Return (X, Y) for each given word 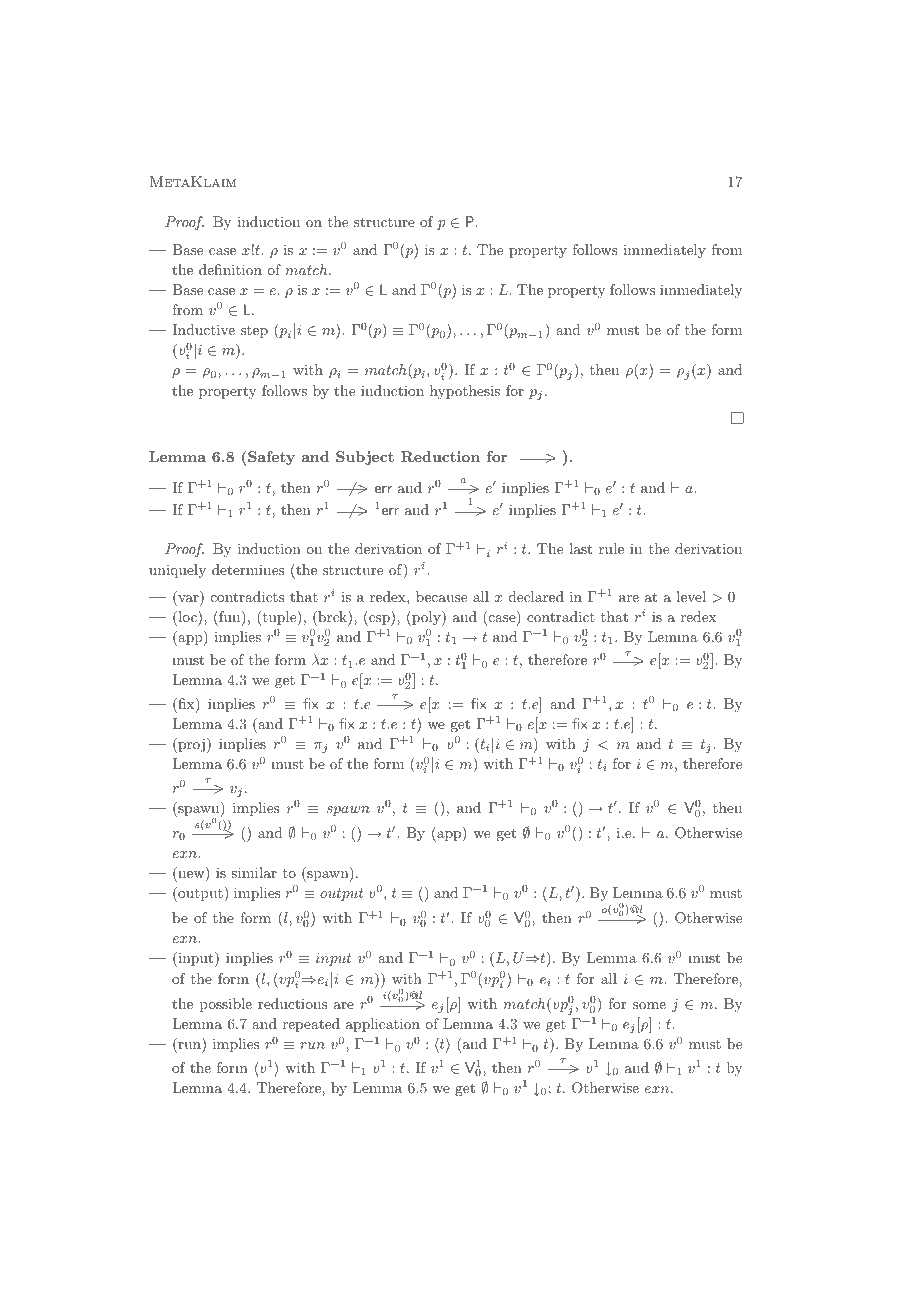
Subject (365, 458)
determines (248, 569)
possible (226, 1005)
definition (230, 269)
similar (254, 872)
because (441, 596)
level (691, 596)
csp (379, 620)
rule (611, 548)
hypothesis (465, 392)
